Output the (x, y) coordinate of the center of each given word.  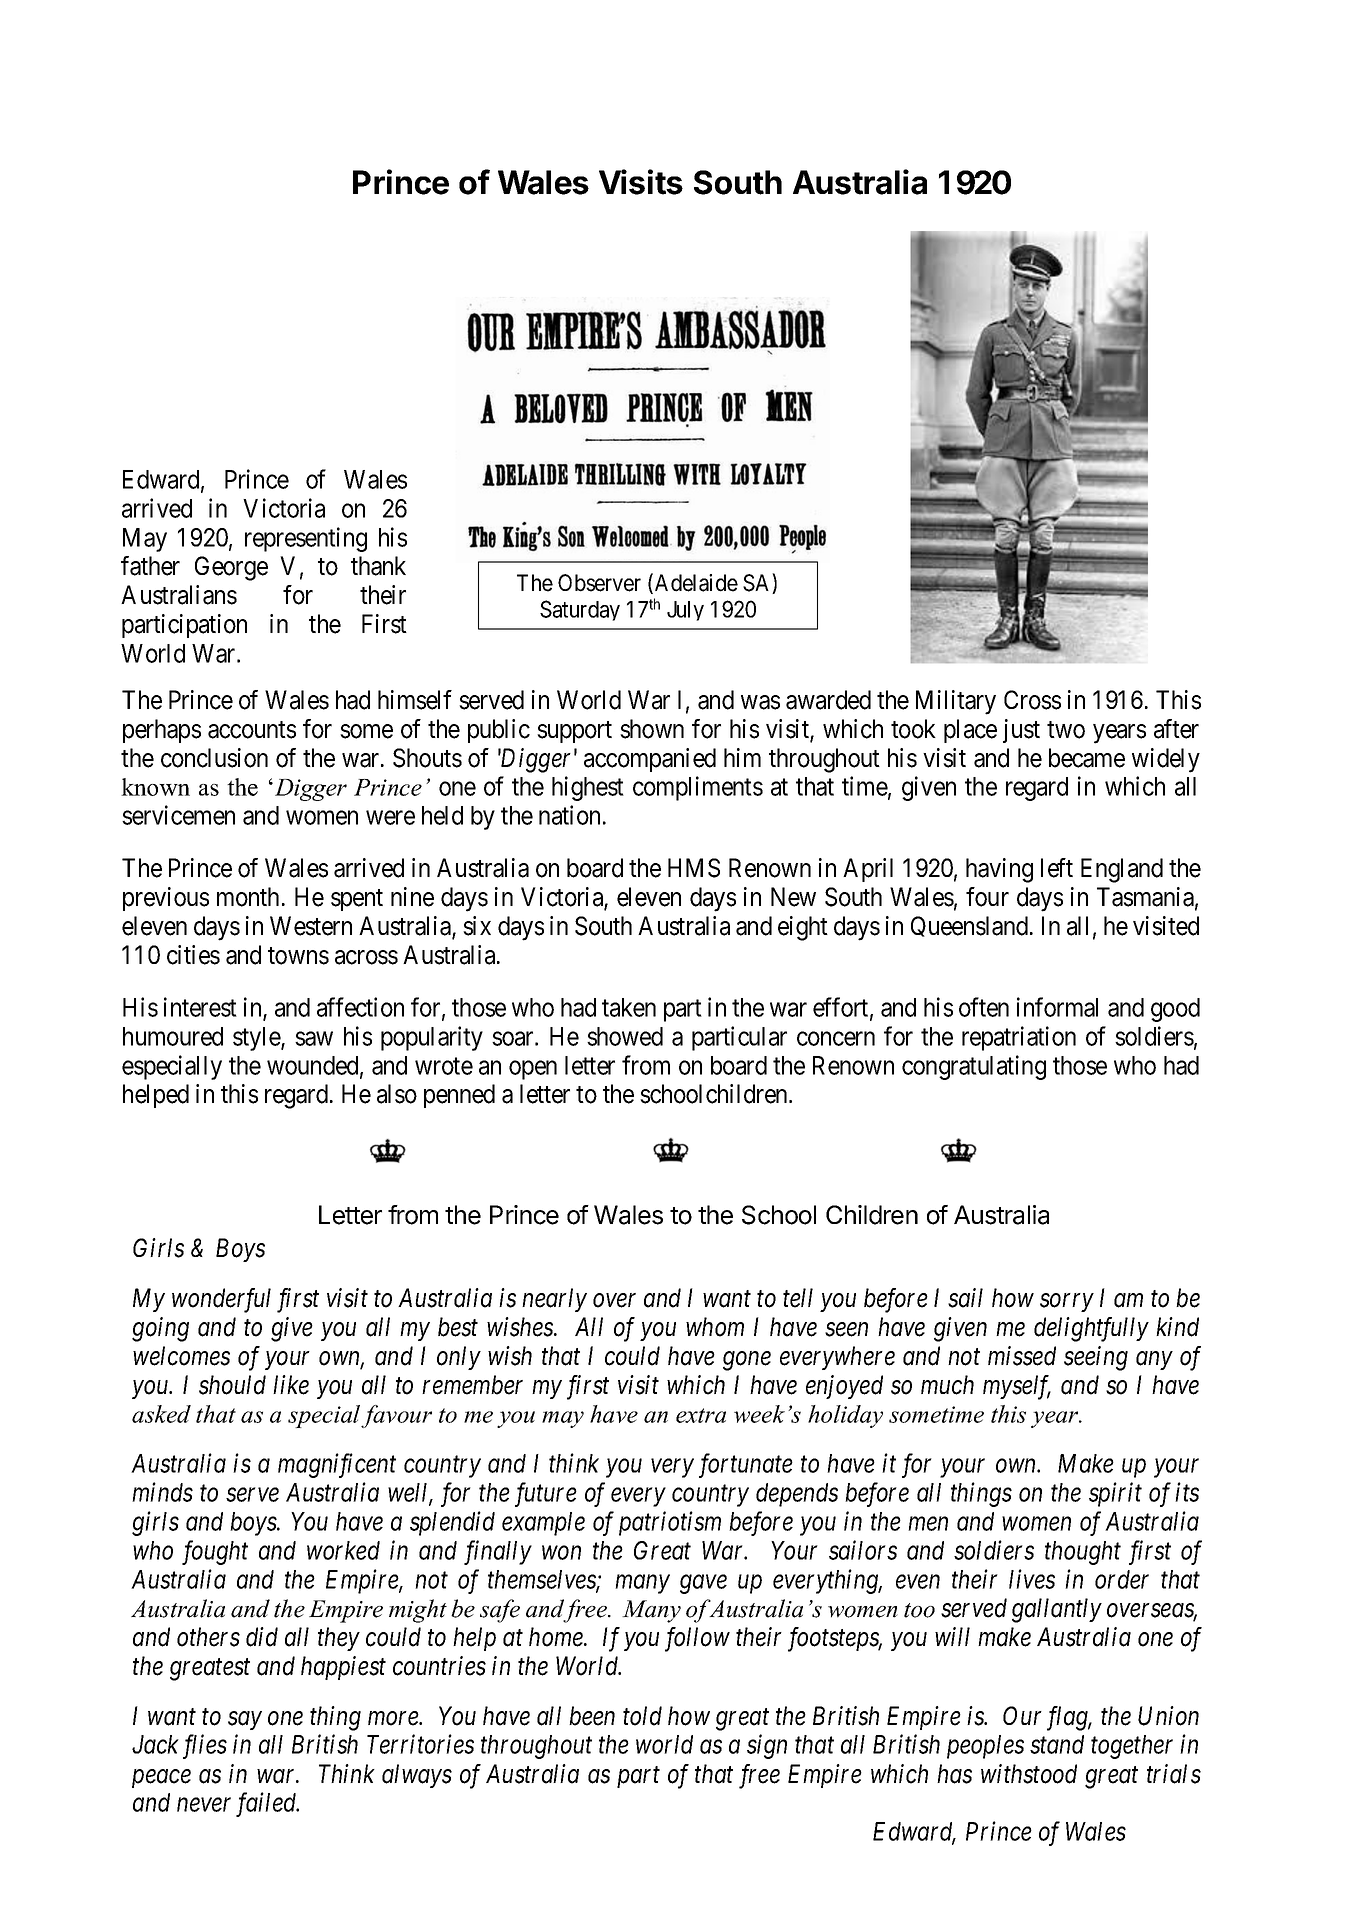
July (685, 611)
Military (956, 702)
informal (1057, 1007)
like (291, 1385)
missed (1022, 1356)
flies (205, 1746)
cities (193, 955)
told (642, 1716)
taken (629, 1007)
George (231, 568)
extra (701, 1415)
